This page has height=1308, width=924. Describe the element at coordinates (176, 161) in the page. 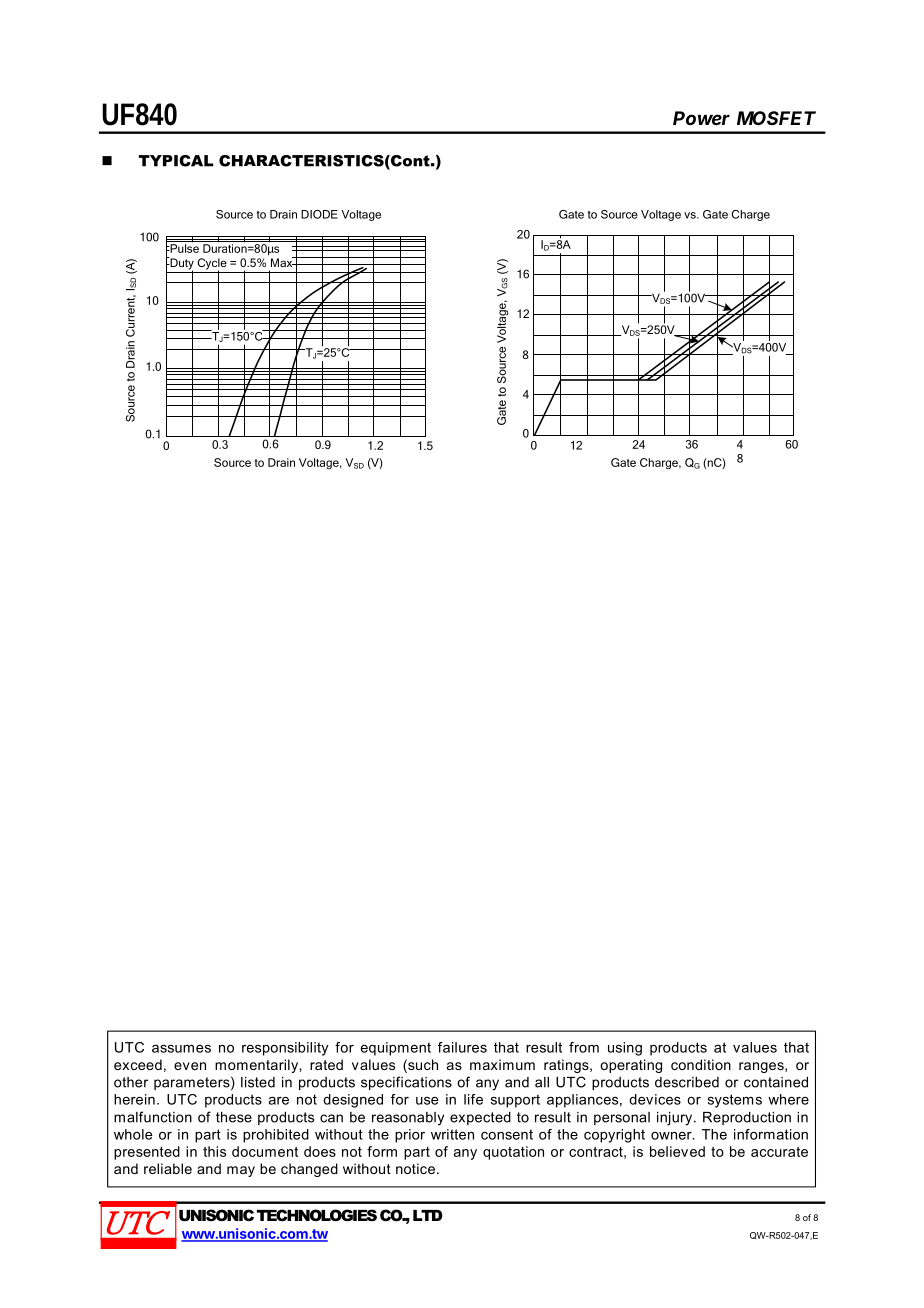

I see `TYPICAL` at that location.
